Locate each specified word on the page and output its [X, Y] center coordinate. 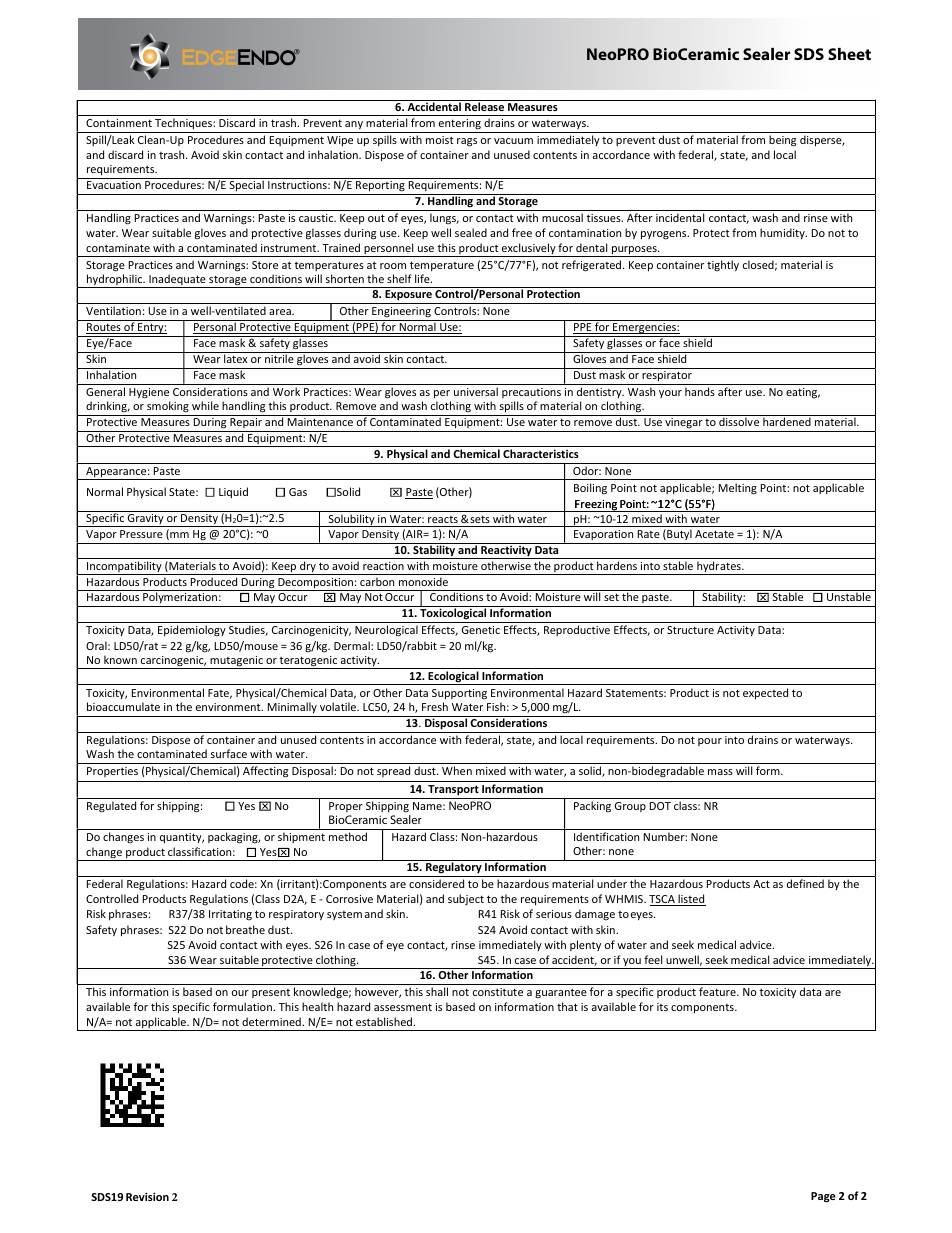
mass [720, 772]
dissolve [739, 421]
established [385, 1021]
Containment [119, 123]
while [205, 405]
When [457, 770]
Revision [147, 1196]
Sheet [849, 54]
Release [485, 105]
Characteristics [541, 453]
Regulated [111, 807]
